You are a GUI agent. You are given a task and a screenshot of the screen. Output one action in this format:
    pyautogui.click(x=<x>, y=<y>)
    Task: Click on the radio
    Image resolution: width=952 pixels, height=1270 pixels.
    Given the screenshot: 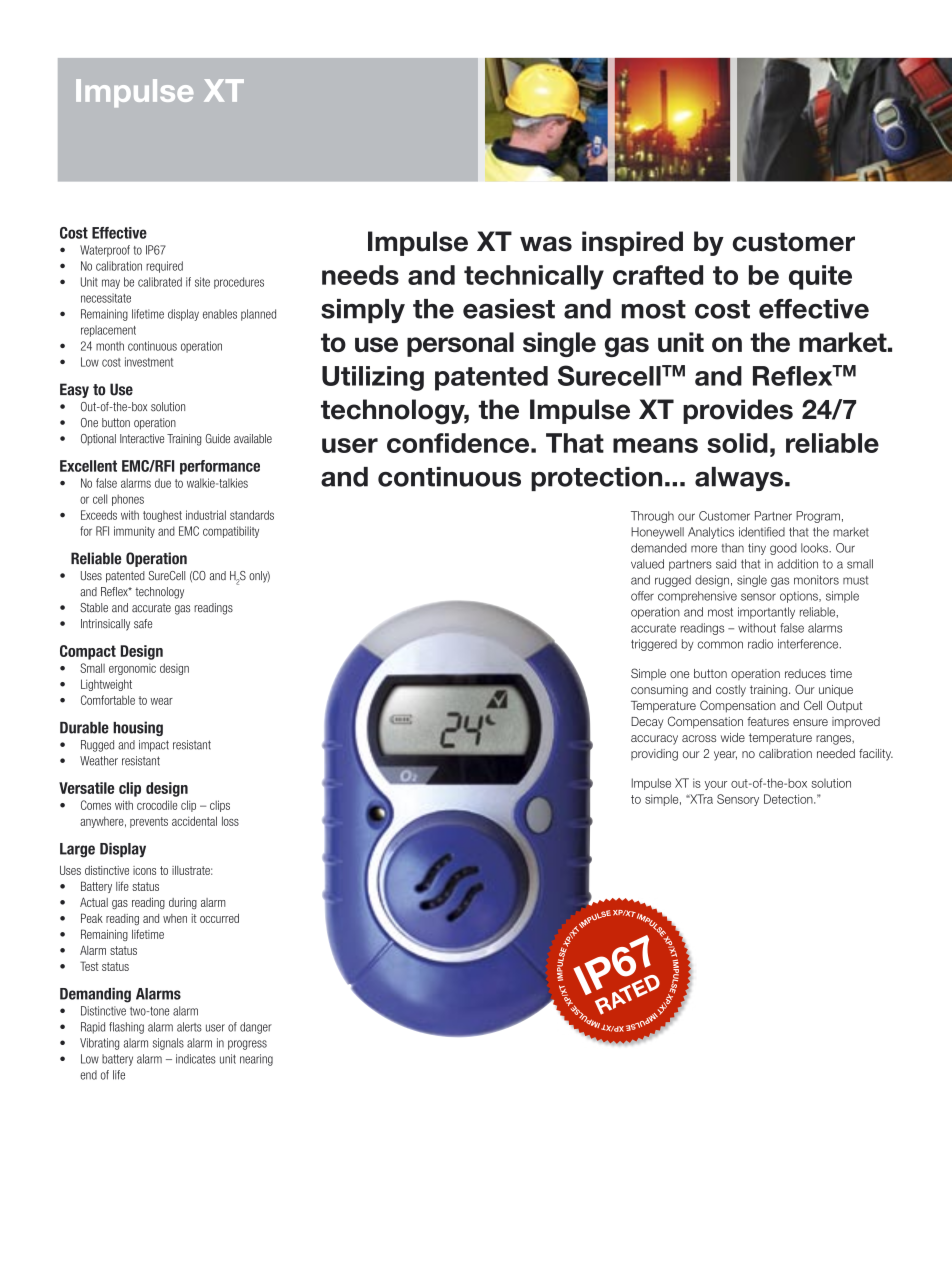 What is the action you would take?
    pyautogui.click(x=760, y=644)
